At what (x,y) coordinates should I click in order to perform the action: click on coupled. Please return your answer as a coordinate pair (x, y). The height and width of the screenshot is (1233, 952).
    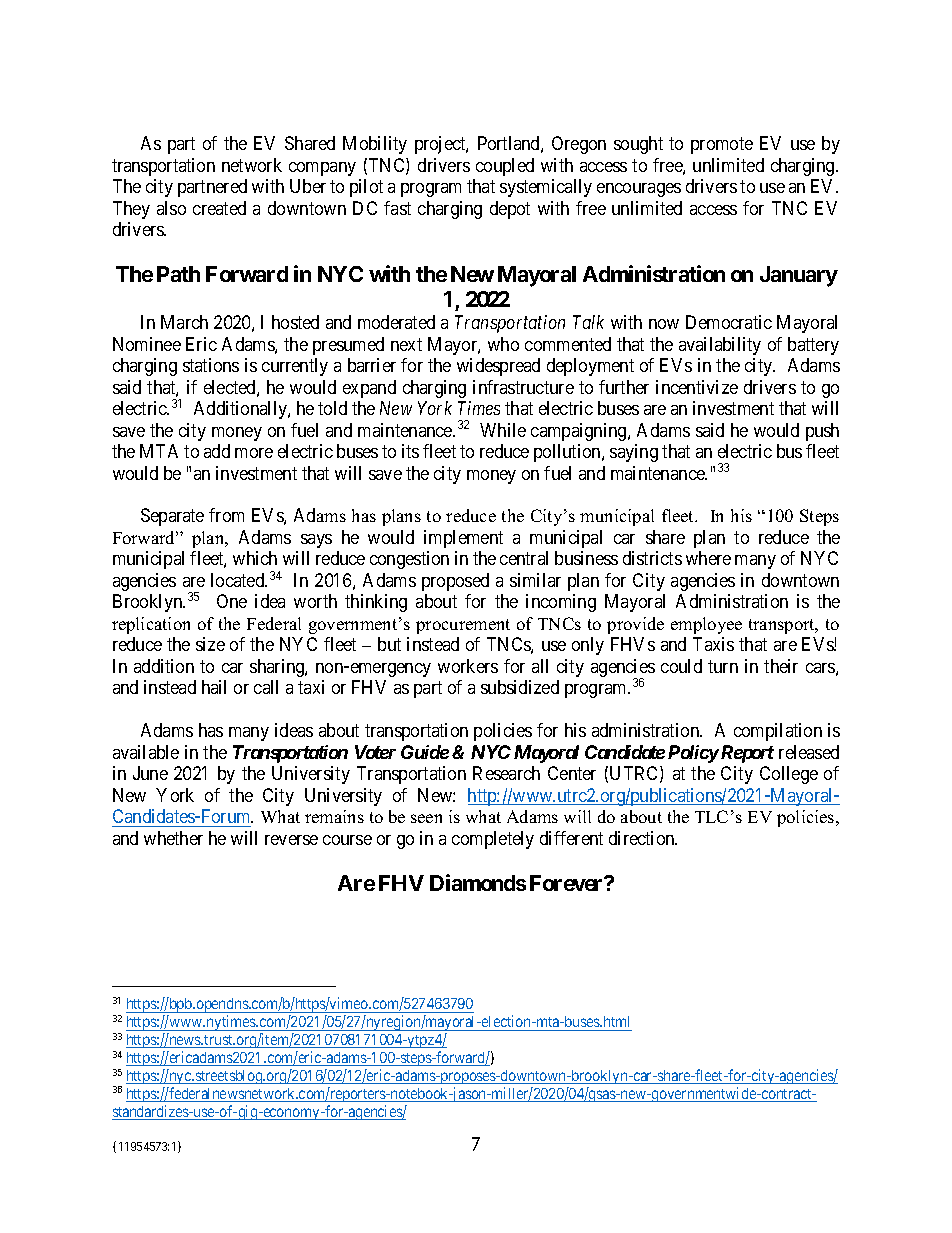
    Looking at the image, I should click on (505, 167).
